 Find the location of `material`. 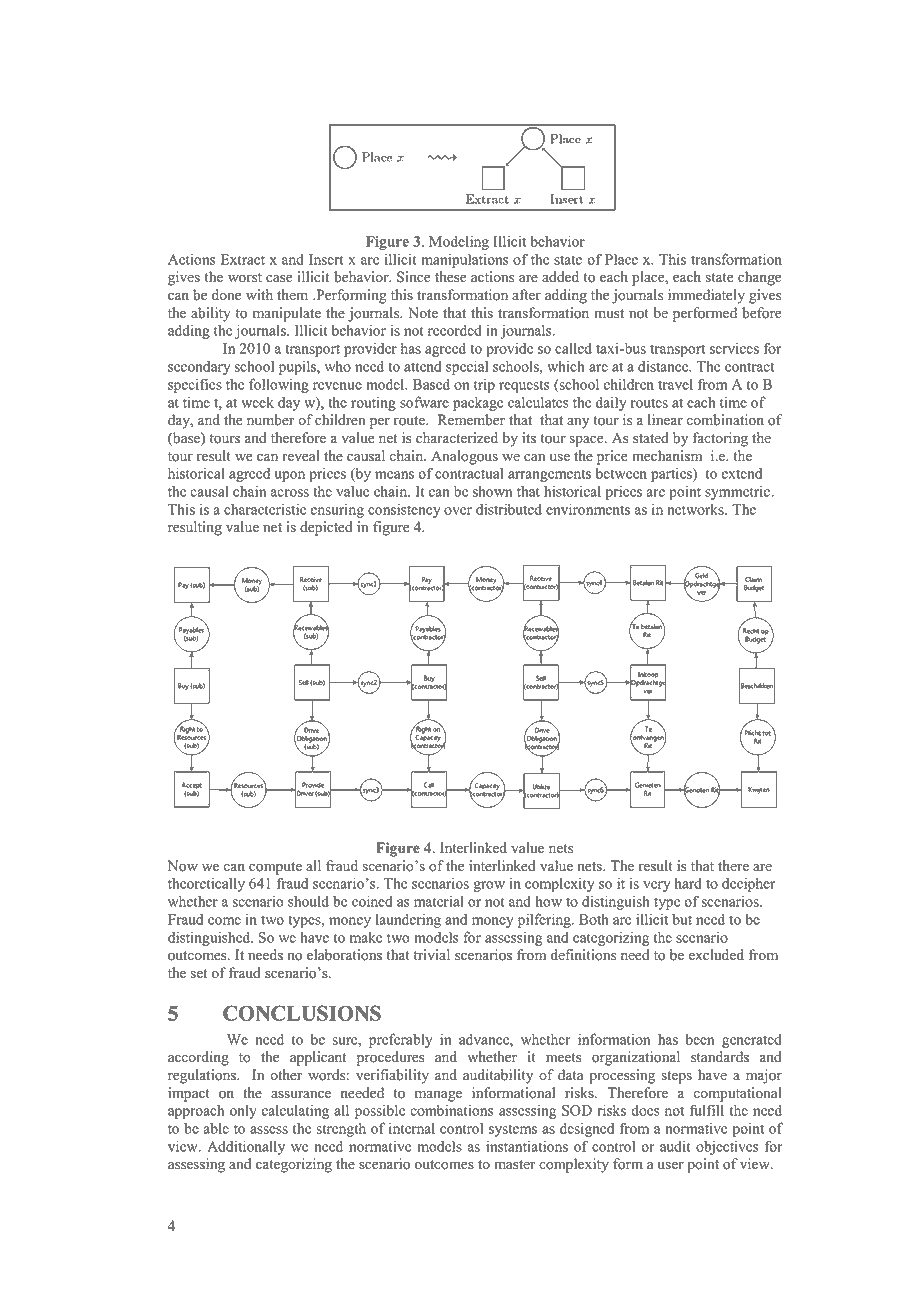

material is located at coordinates (439, 901).
